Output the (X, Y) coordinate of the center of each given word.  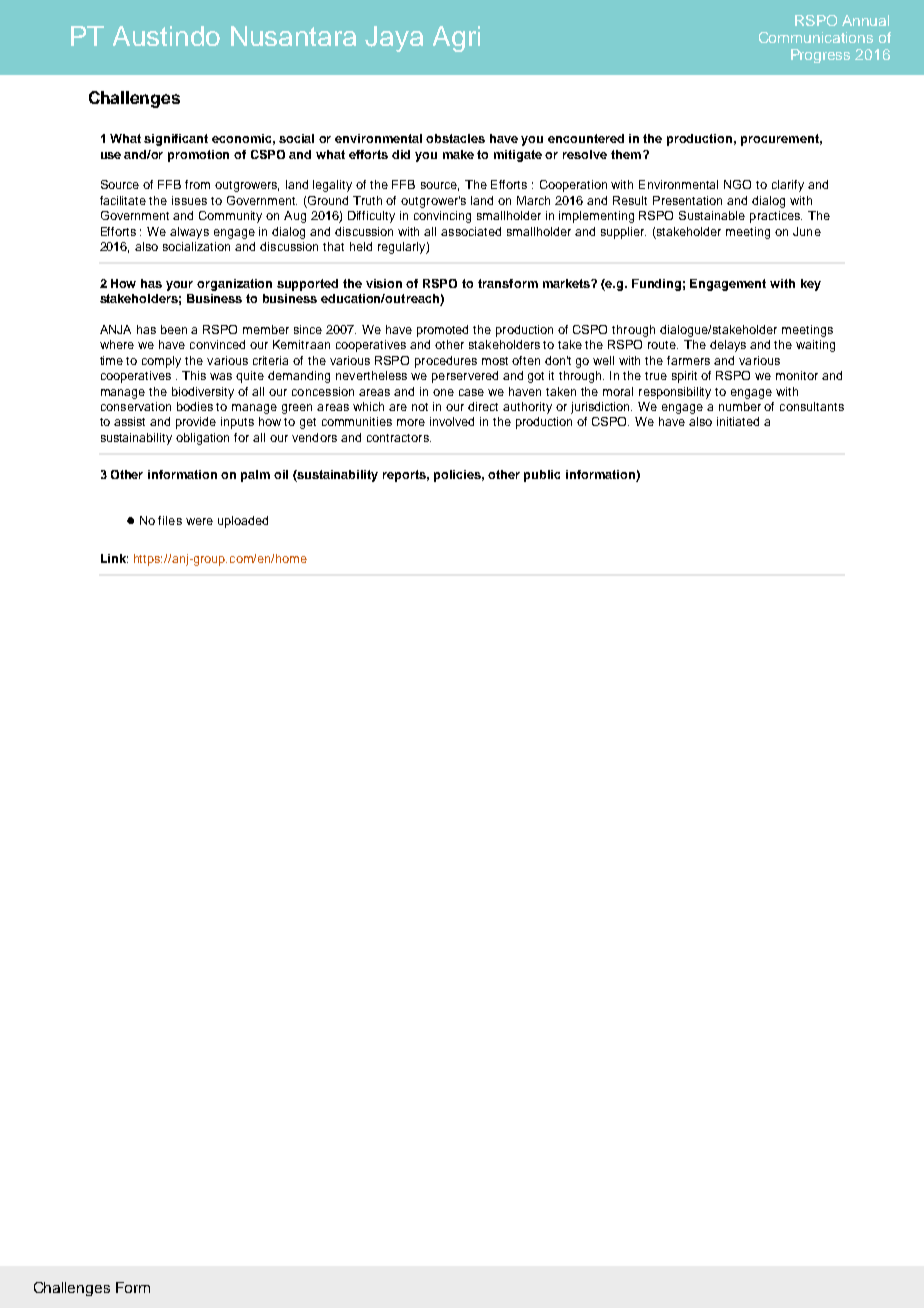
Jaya (394, 39)
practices (776, 217)
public (542, 476)
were (199, 521)
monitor (797, 375)
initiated (738, 421)
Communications (816, 37)
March (533, 200)
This (194, 375)
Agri (456, 39)
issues (189, 200)
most (495, 361)
